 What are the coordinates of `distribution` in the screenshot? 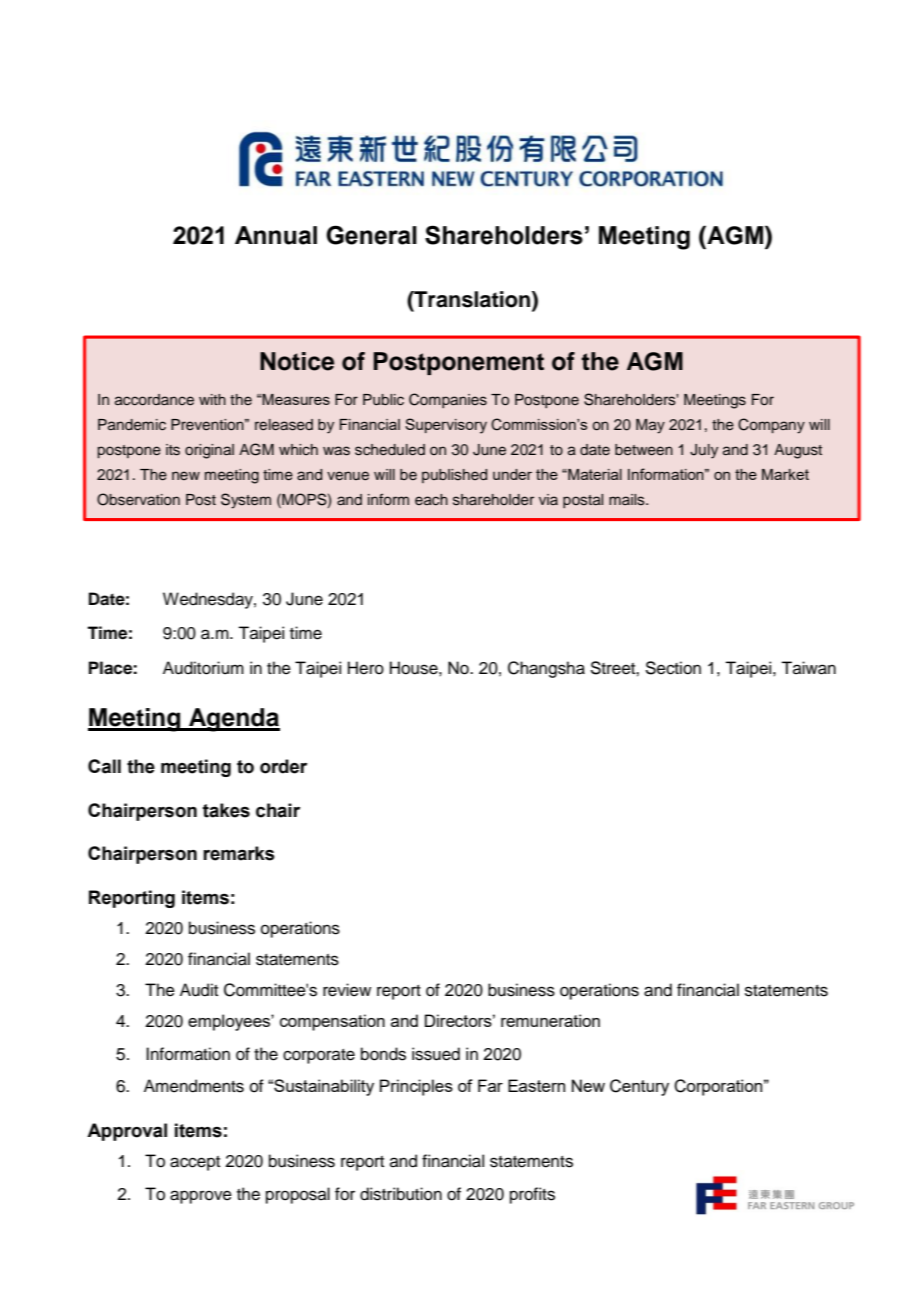 It's located at (401, 1194).
